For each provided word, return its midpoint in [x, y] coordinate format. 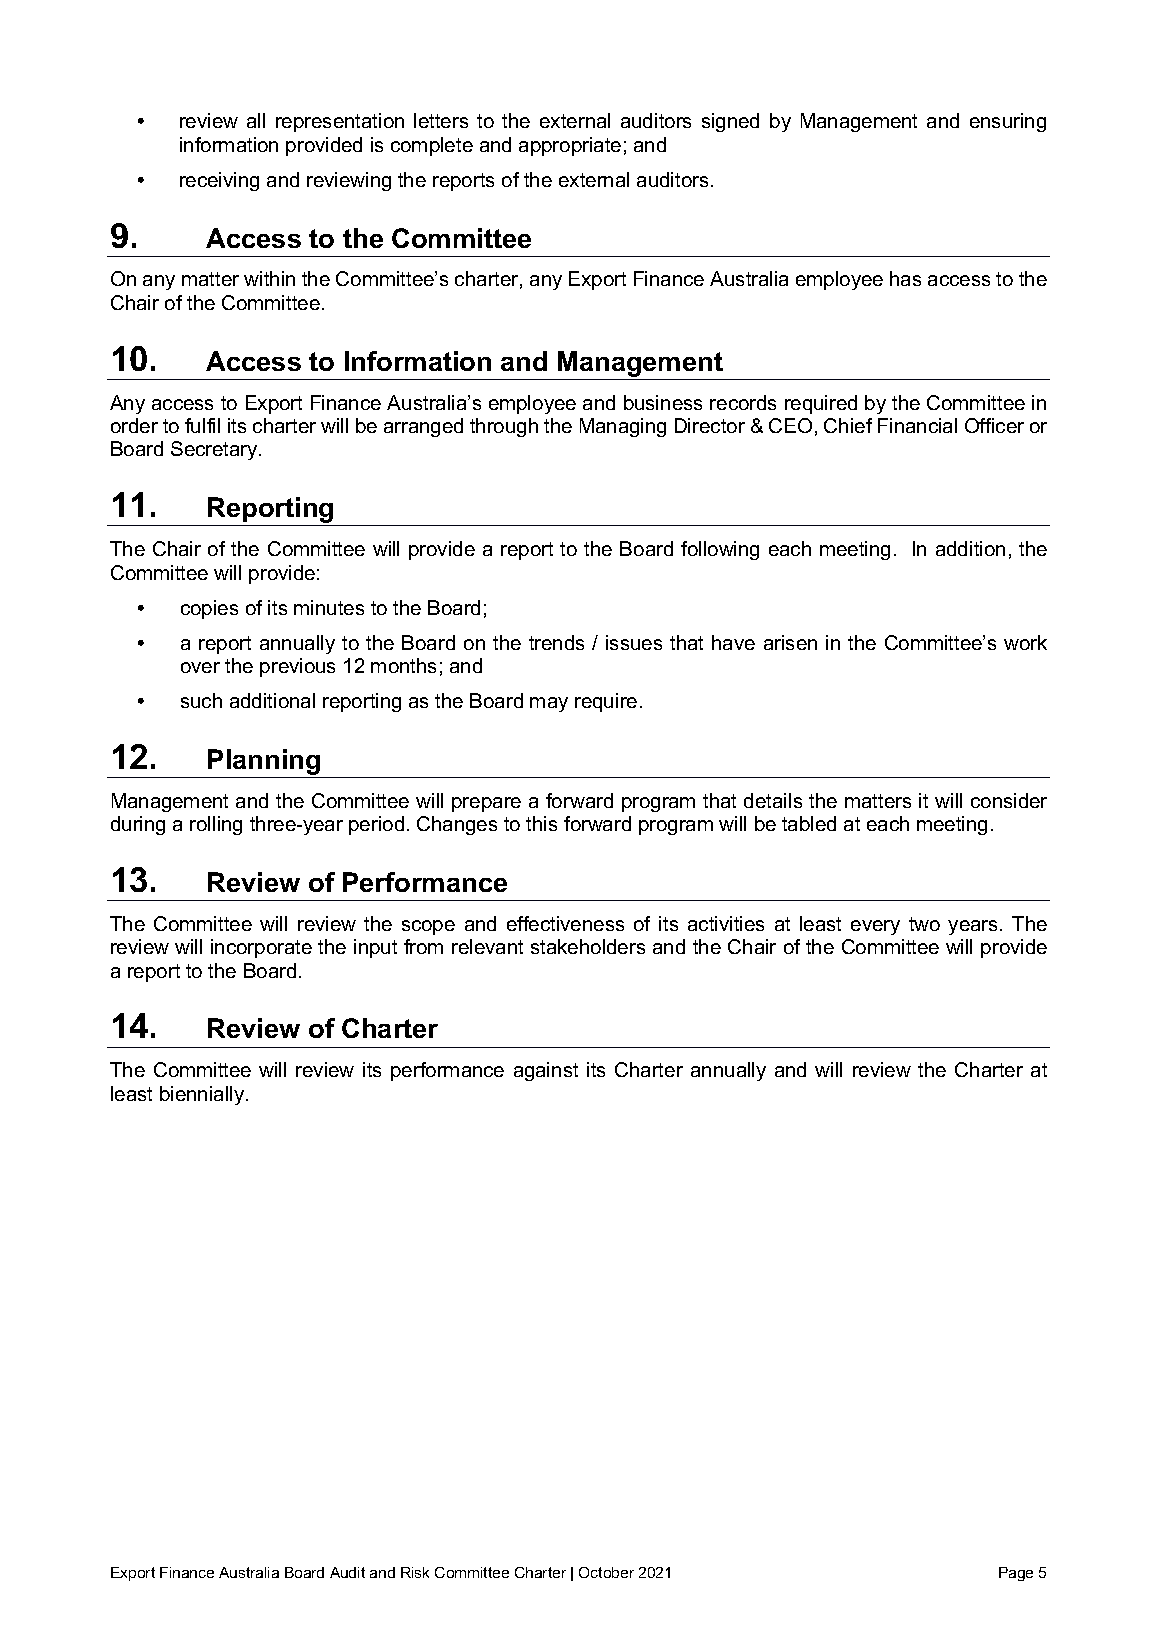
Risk [415, 1572]
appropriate [570, 146]
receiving [219, 181]
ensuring [1008, 122]
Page [1016, 1574]
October [606, 1572]
